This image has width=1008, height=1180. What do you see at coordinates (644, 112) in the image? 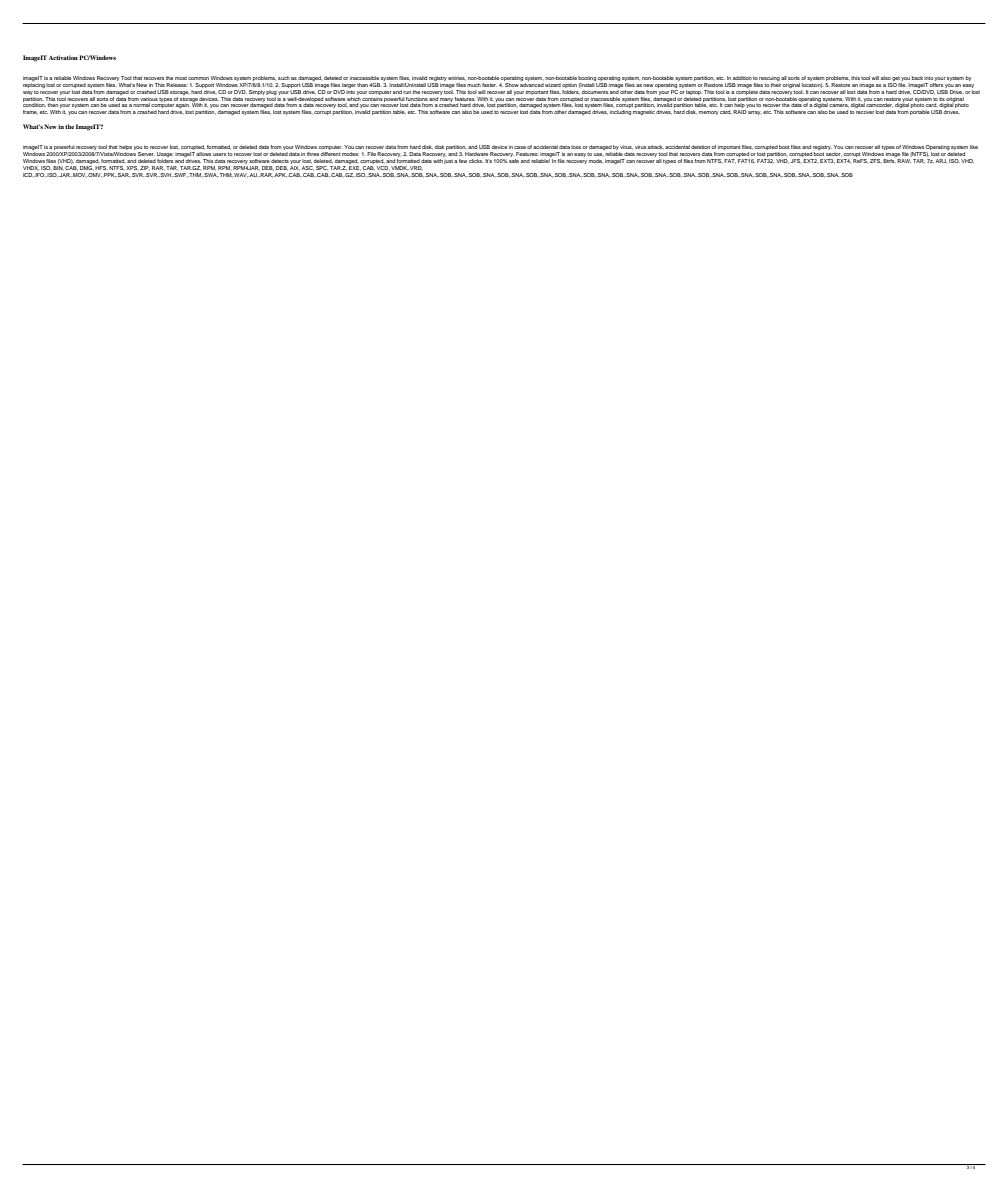
I see `magnetic` at bounding box center [644, 112].
